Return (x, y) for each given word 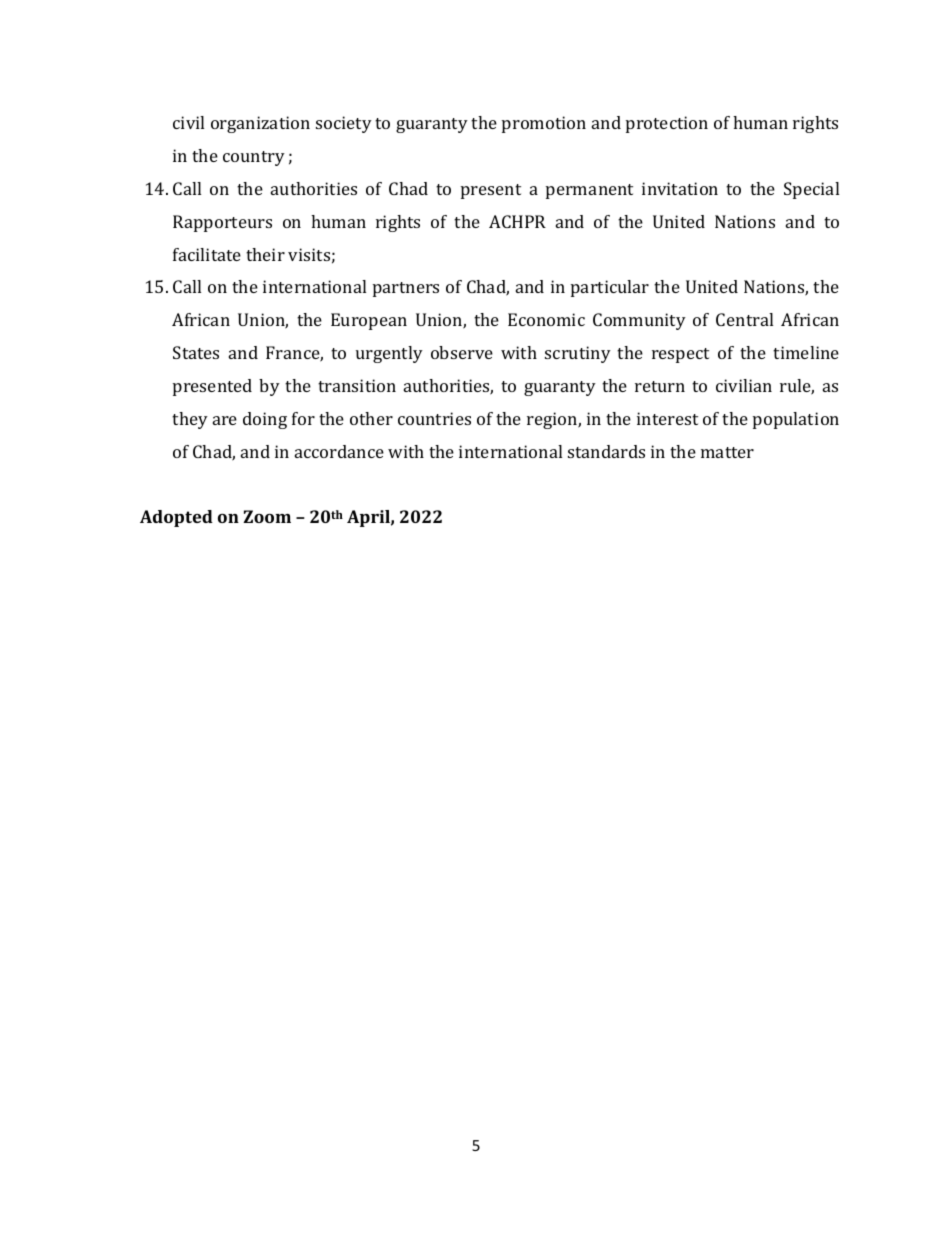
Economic (546, 319)
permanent (589, 191)
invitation (680, 188)
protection (667, 124)
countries (434, 418)
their (265, 254)
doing (265, 420)
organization (260, 124)
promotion (544, 124)
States (196, 352)
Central (744, 319)
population (796, 420)
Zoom (267, 516)
